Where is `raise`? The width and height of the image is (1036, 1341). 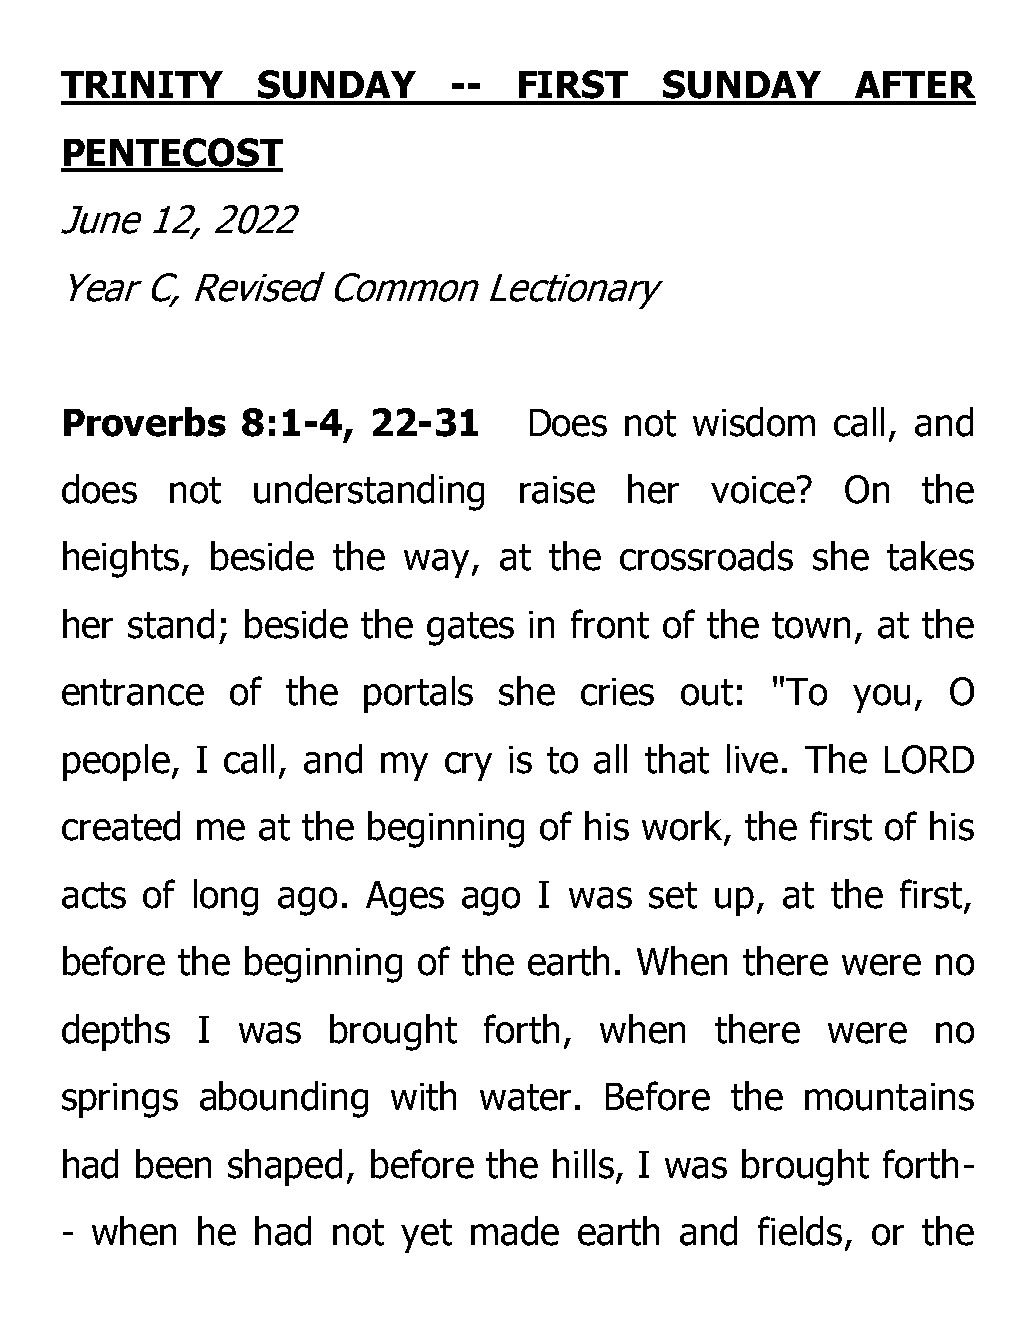 raise is located at coordinates (557, 490).
